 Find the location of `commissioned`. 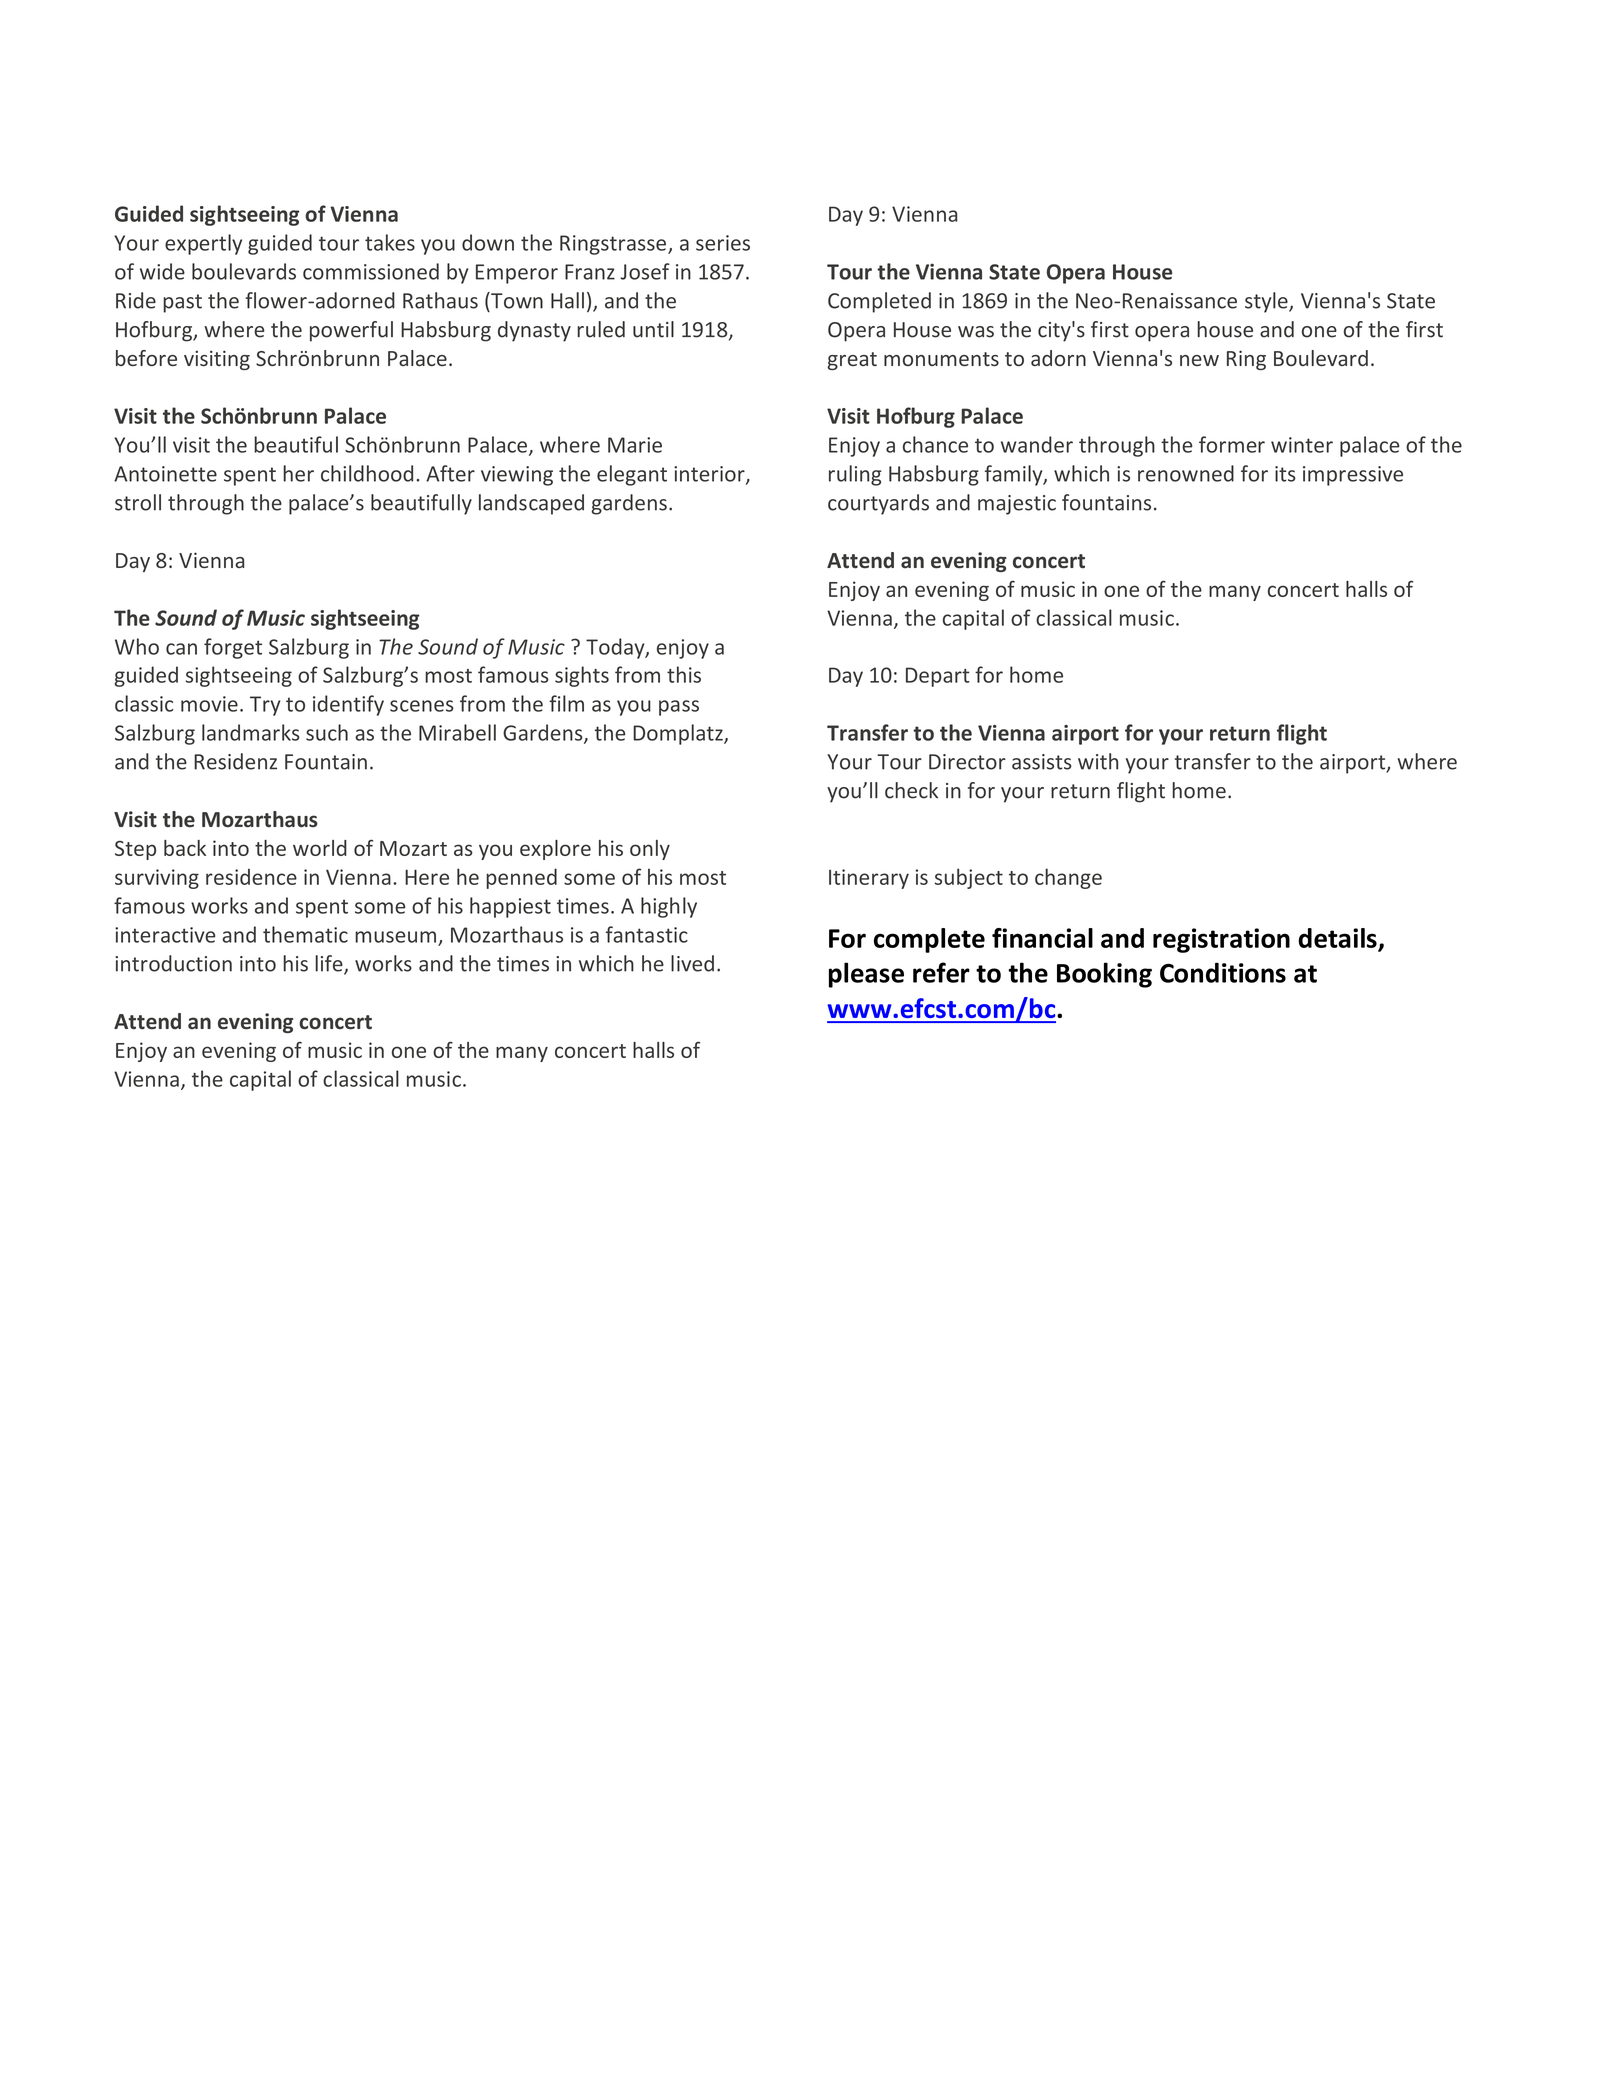

commissioned is located at coordinates (371, 271).
